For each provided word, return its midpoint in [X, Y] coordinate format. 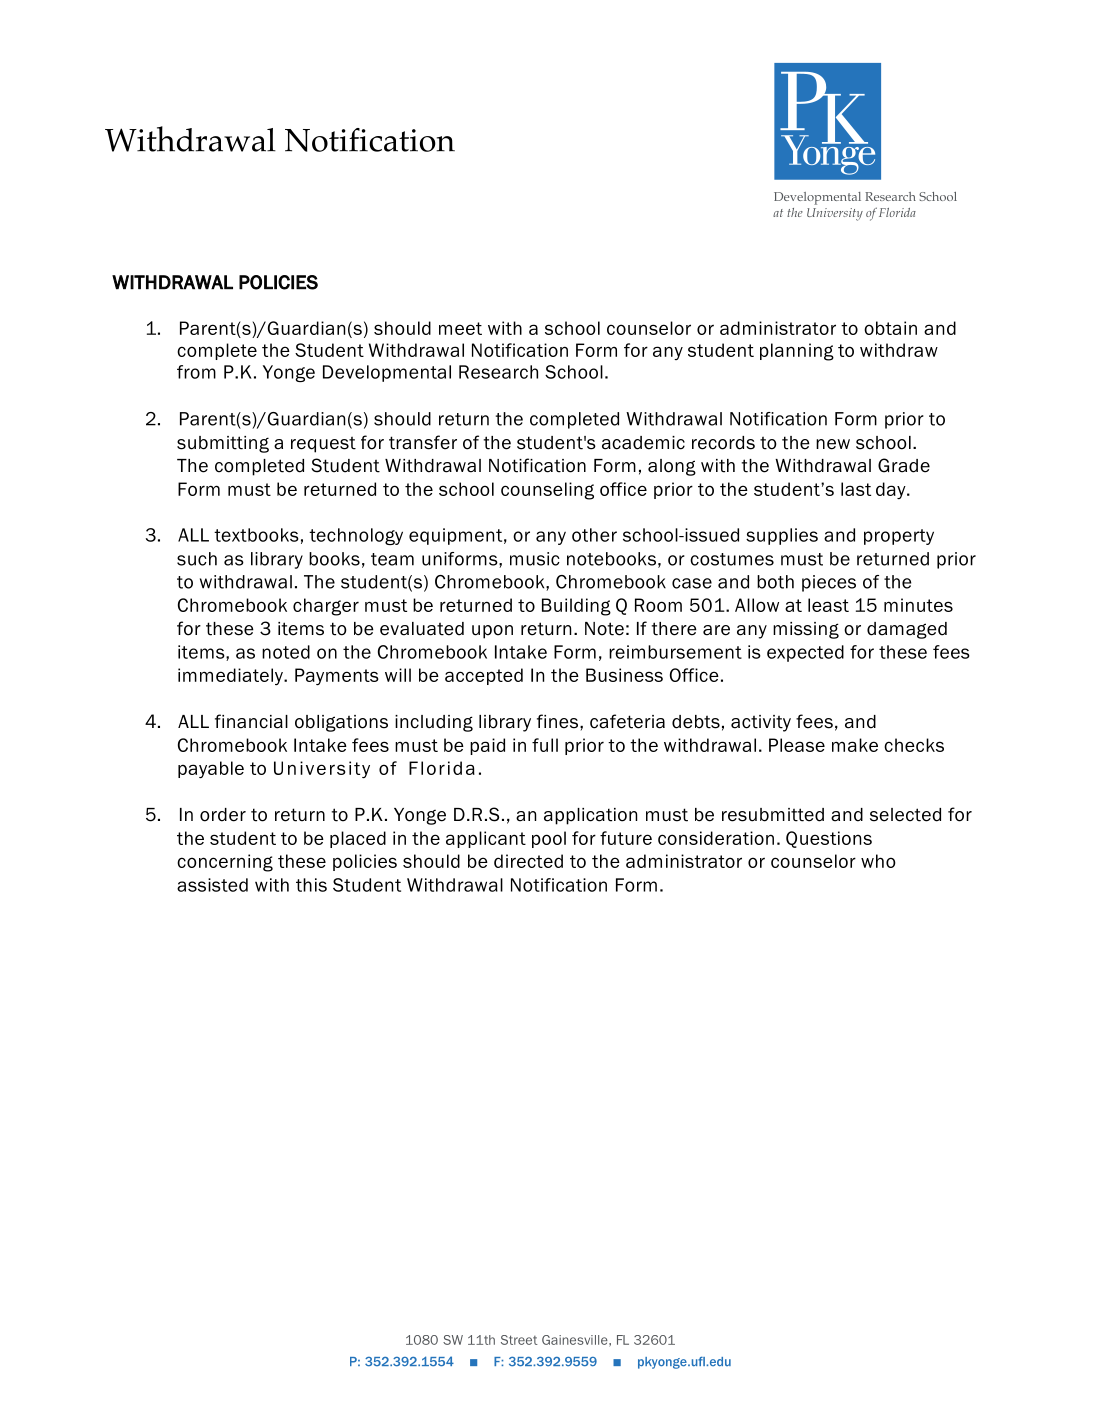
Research [498, 372]
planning [797, 352]
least [828, 605]
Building [576, 607]
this [311, 885]
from [196, 372]
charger [326, 607]
